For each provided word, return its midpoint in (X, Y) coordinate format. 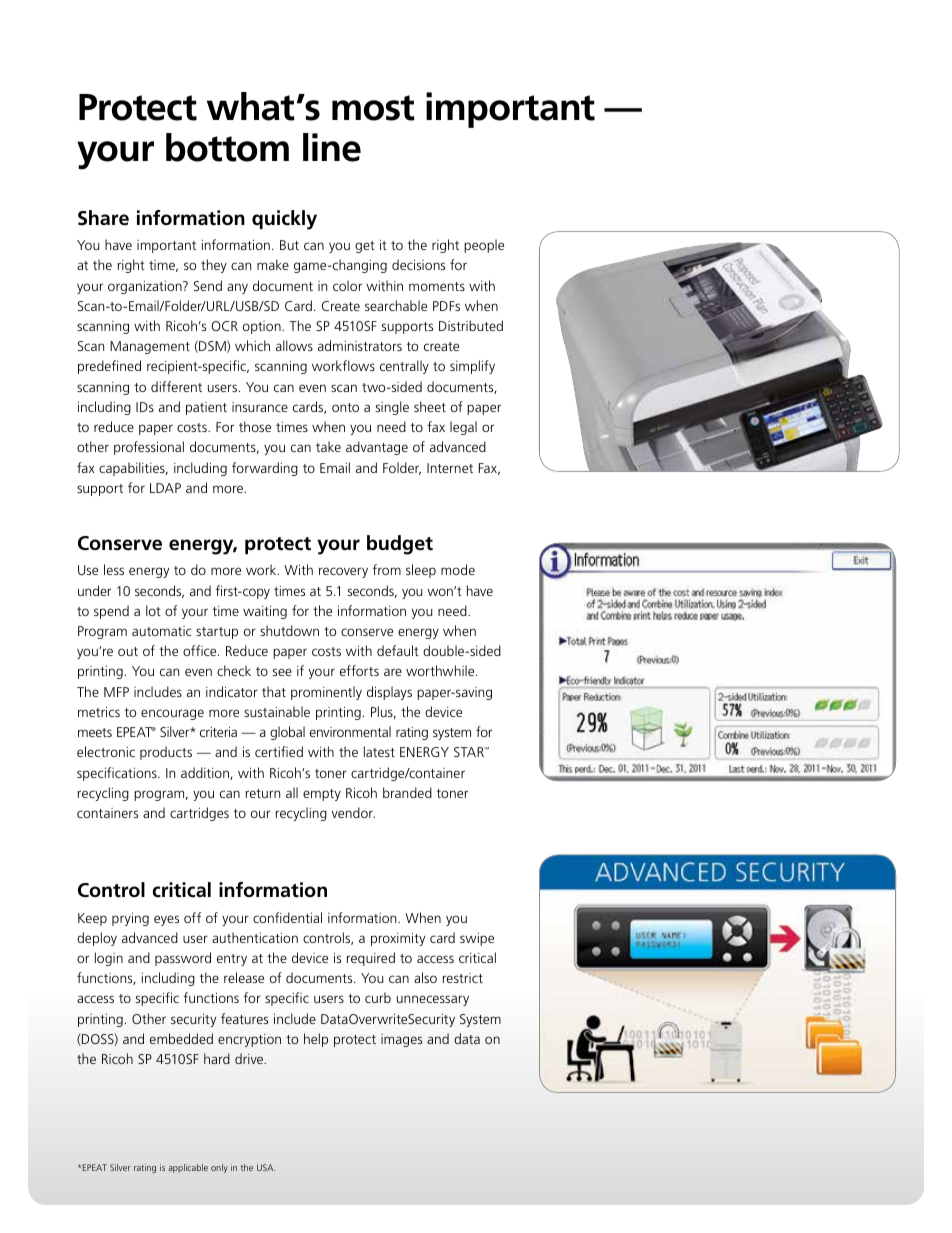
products (166, 753)
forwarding (265, 469)
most (373, 108)
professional (149, 448)
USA (266, 1167)
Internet (450, 468)
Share (103, 218)
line (332, 147)
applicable (188, 1168)
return (263, 793)
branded (407, 792)
